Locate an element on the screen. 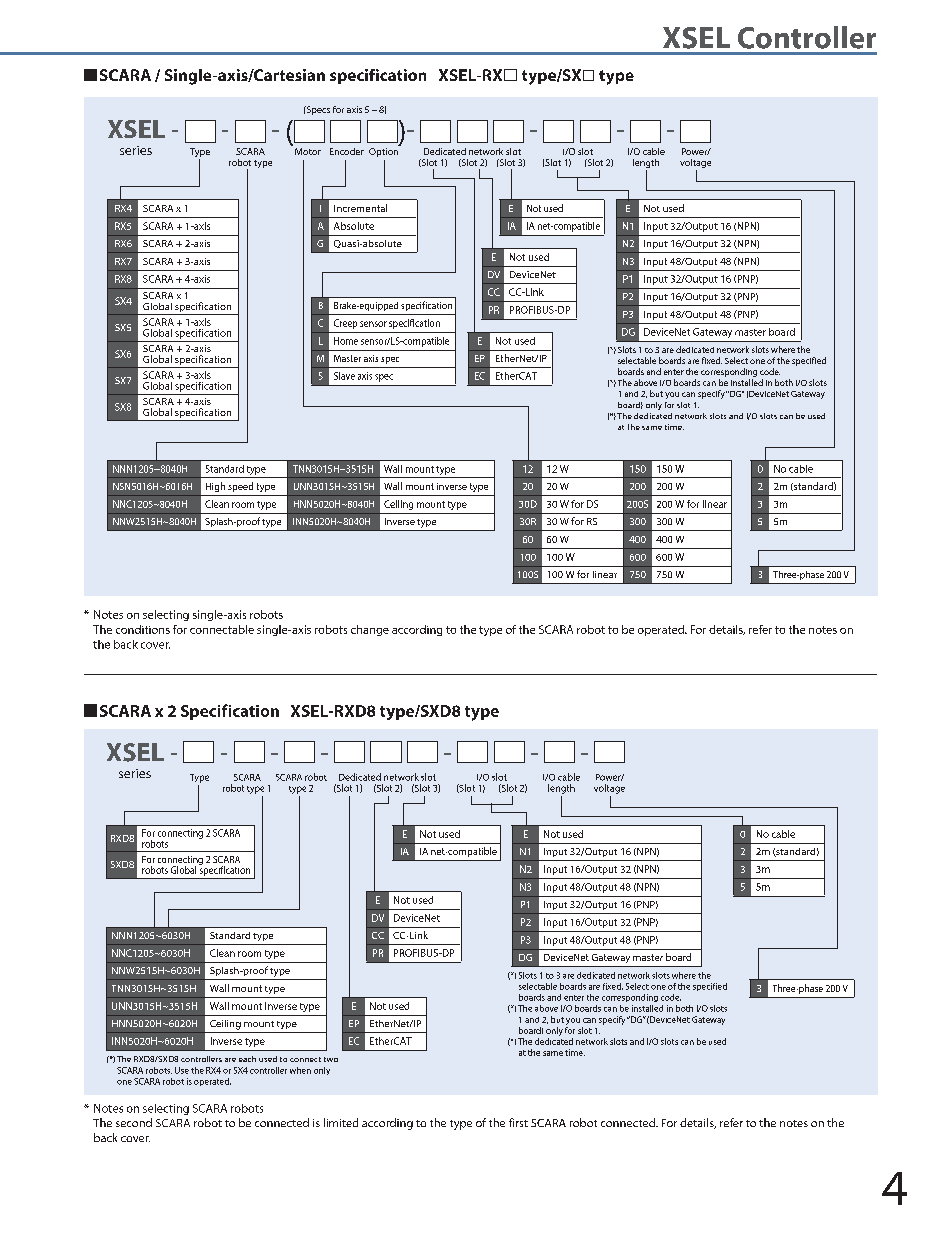 The width and height of the screenshot is (952, 1233). Motor is located at coordinates (308, 151).
